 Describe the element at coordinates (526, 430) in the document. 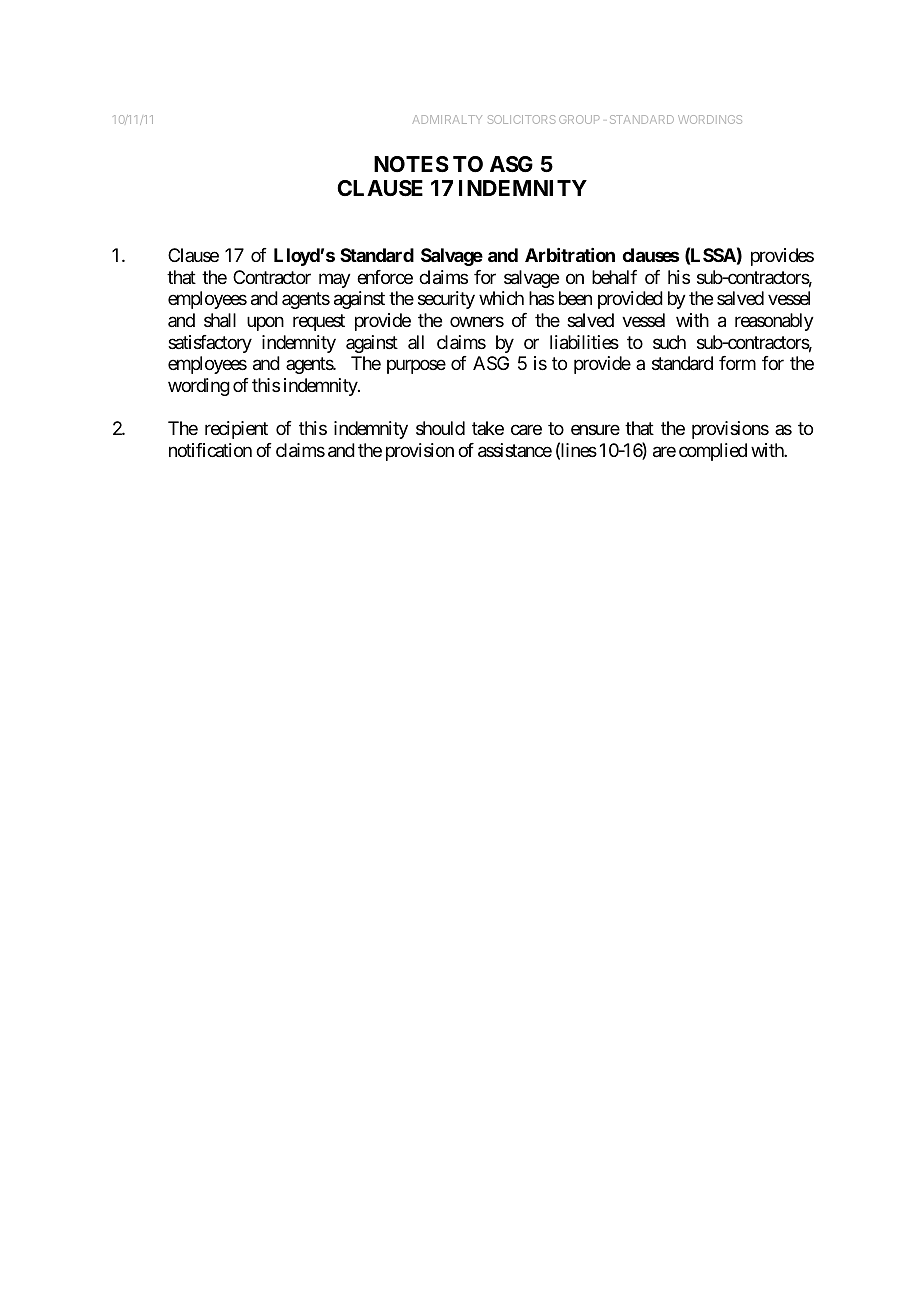

I see `care` at that location.
